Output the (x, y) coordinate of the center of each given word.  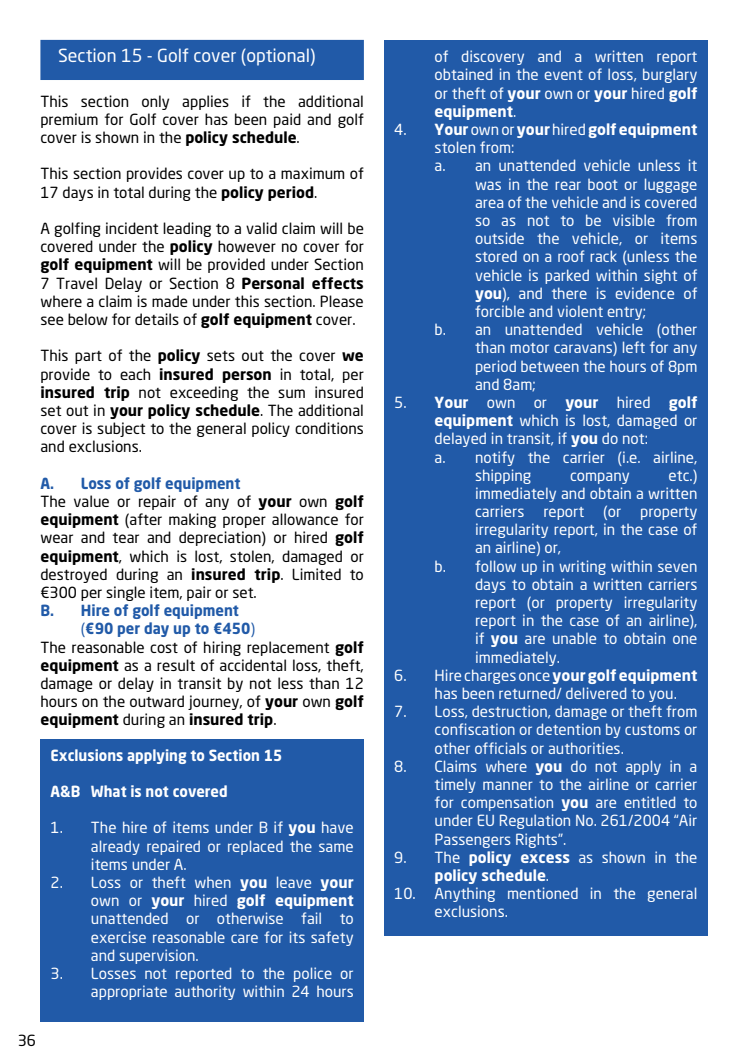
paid (287, 120)
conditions (329, 428)
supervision (158, 956)
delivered (596, 693)
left (634, 347)
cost (164, 648)
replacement (288, 648)
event (564, 75)
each (135, 374)
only (155, 102)
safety (332, 938)
